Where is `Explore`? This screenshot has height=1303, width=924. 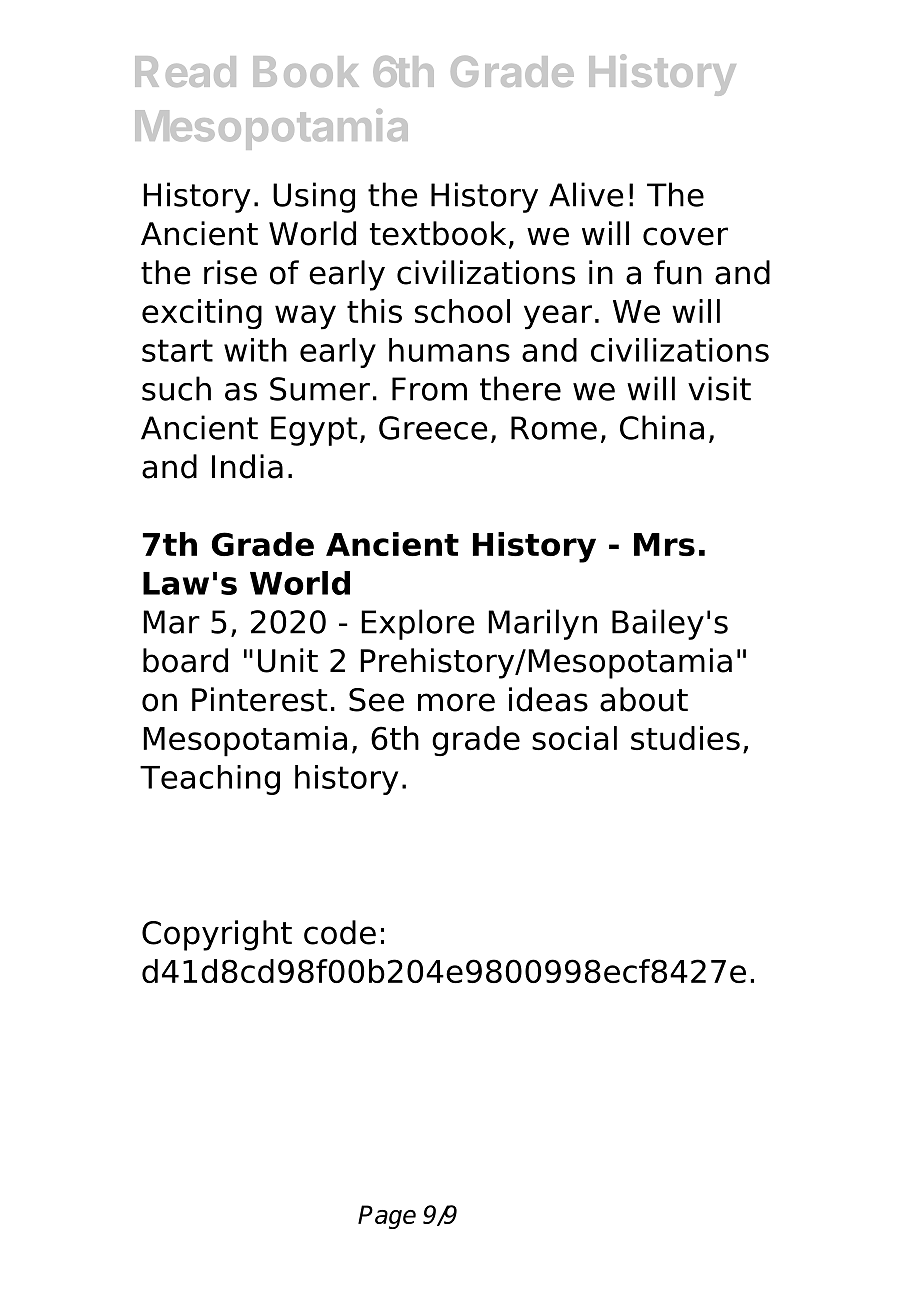 Explore is located at coordinates (418, 624).
